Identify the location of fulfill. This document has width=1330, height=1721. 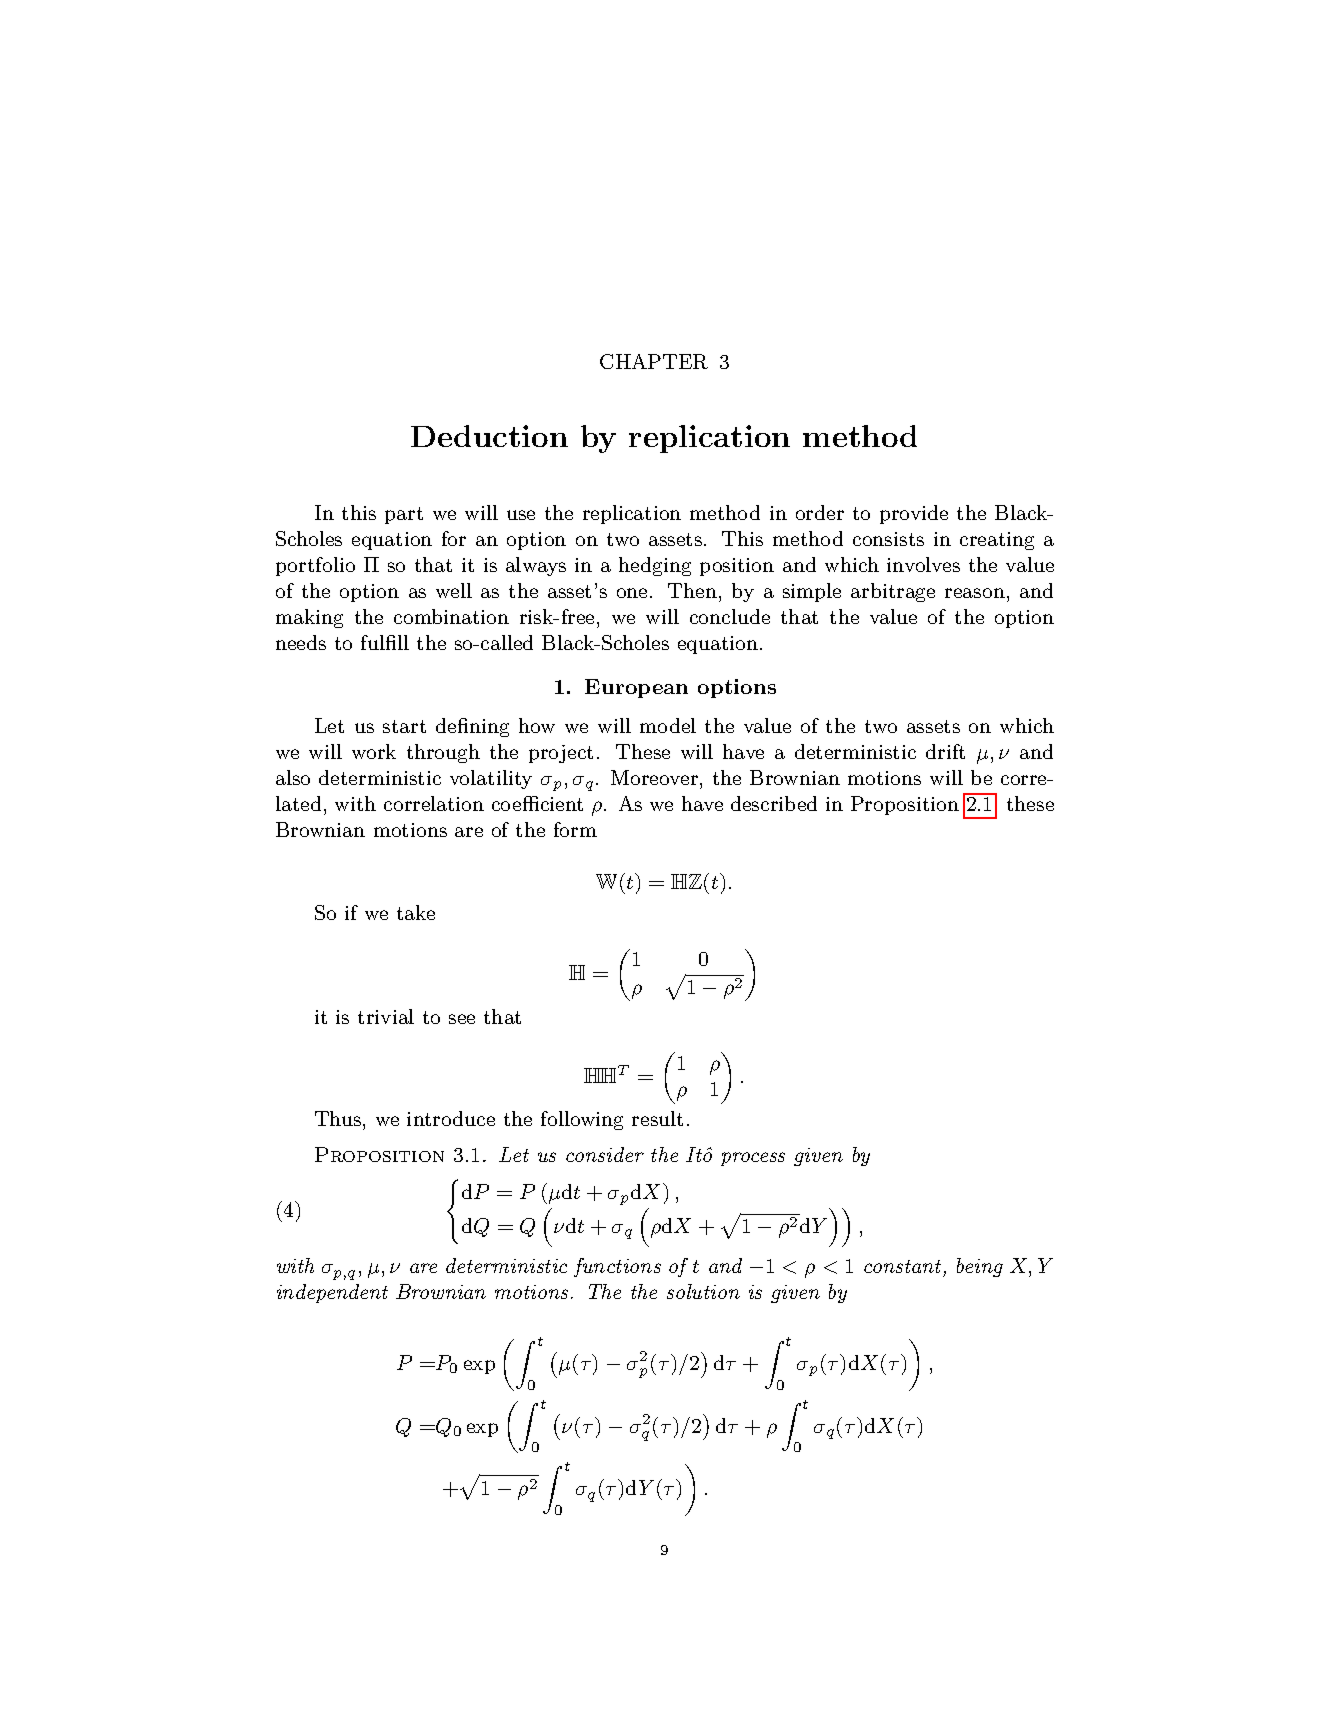
(385, 642).
